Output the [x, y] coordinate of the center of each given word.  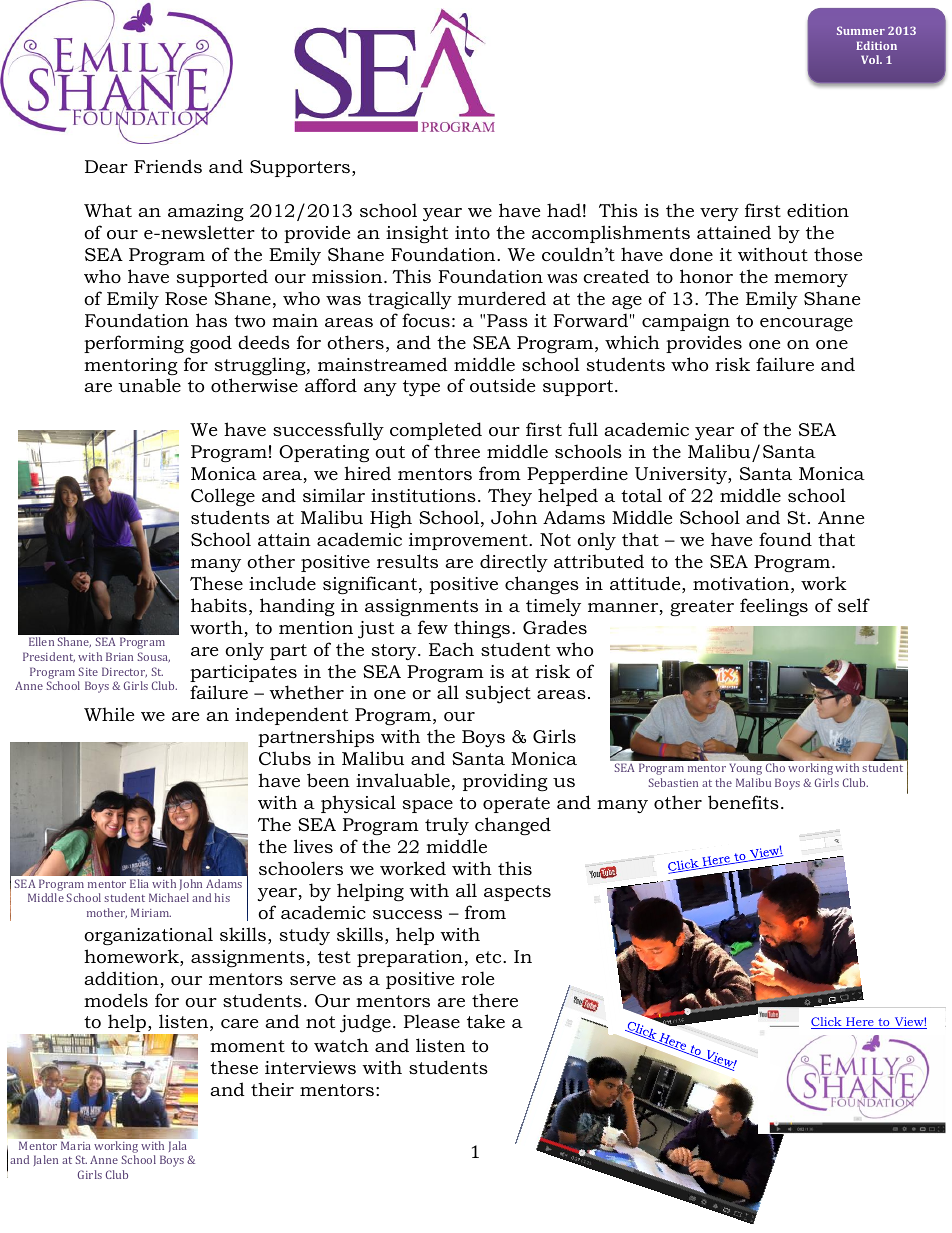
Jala [177, 1146]
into [472, 232]
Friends [168, 166]
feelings [774, 607]
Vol [871, 59]
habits [219, 605]
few [433, 627]
